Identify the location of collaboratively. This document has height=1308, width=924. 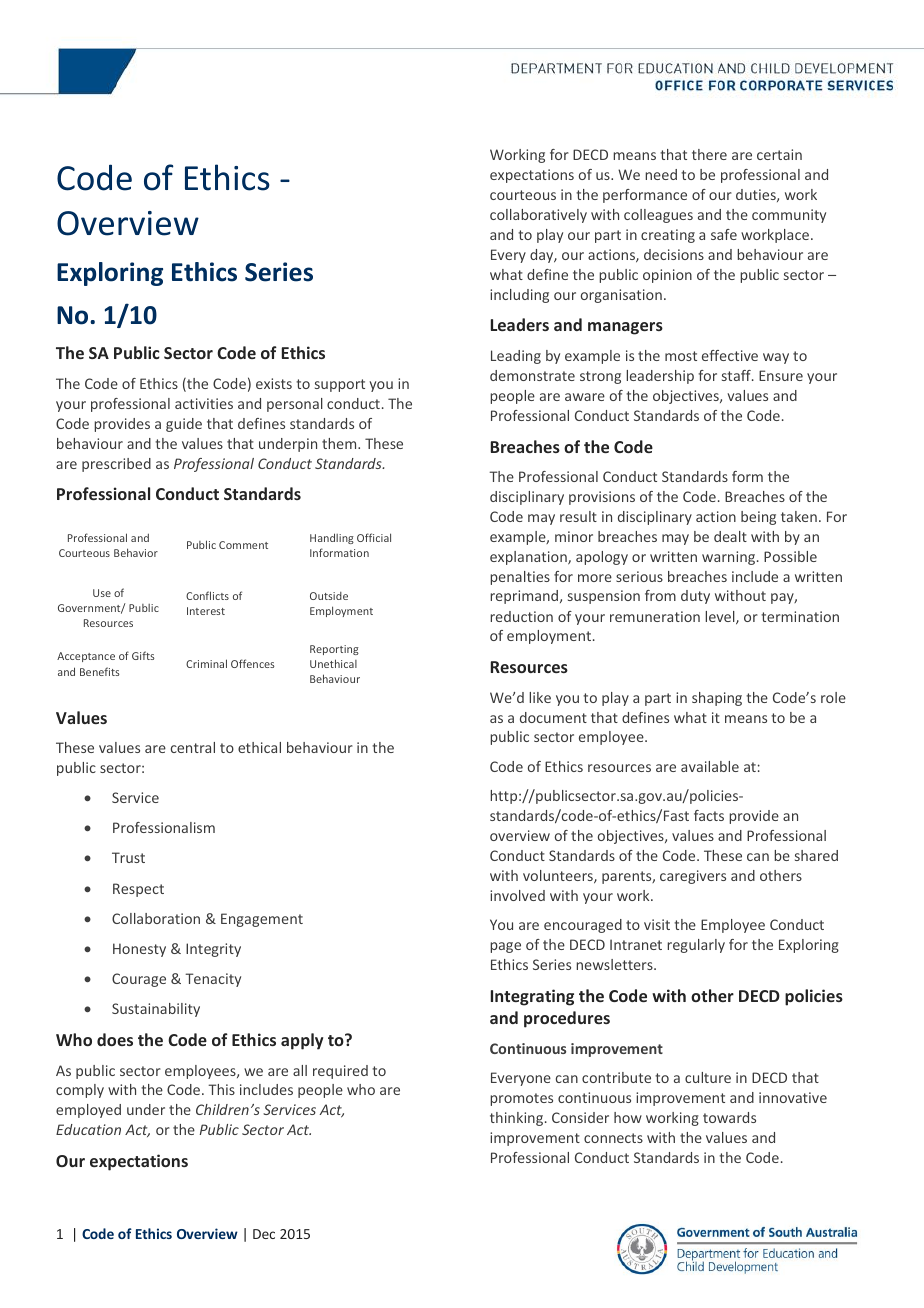
(538, 216).
